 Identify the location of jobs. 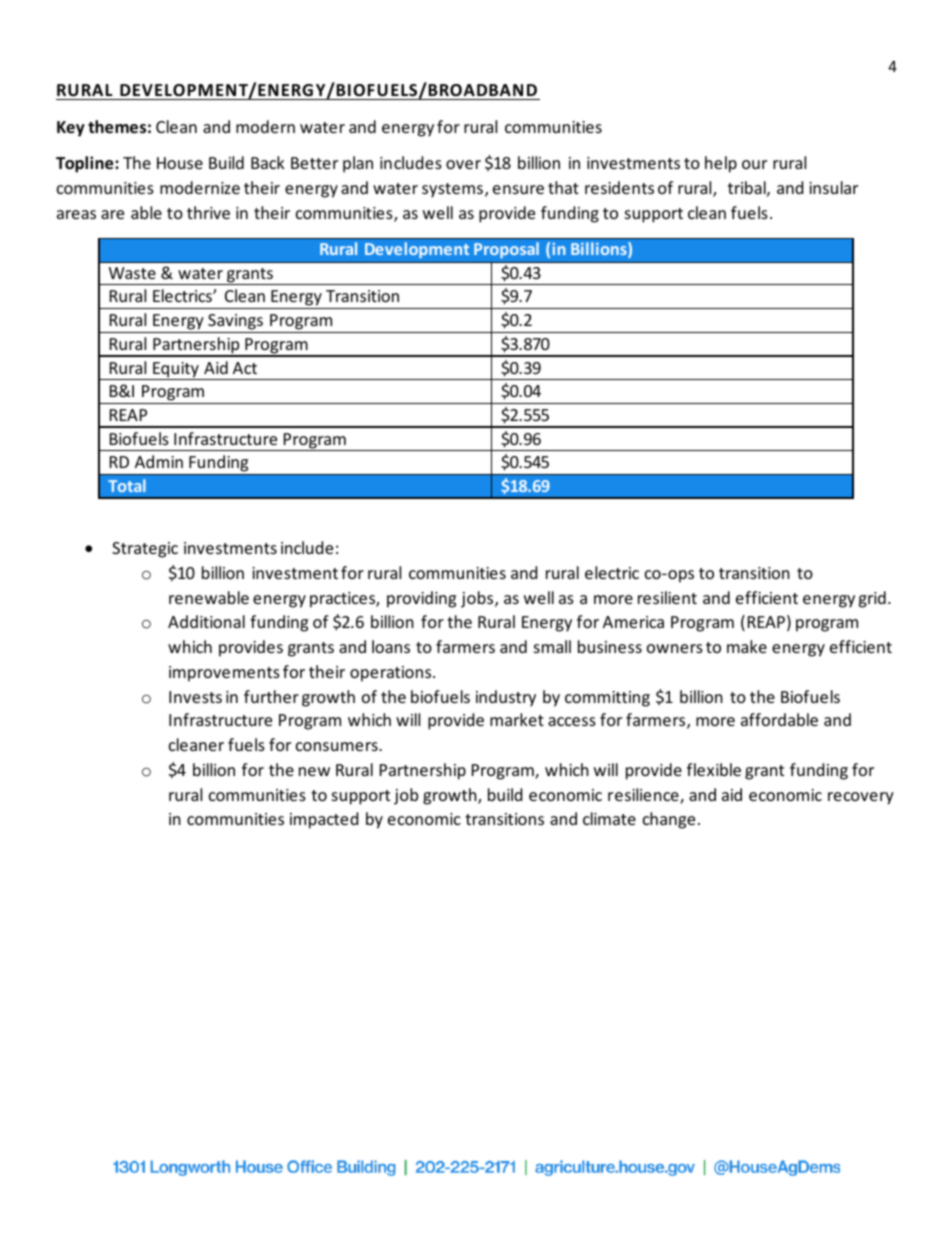
(478, 599).
